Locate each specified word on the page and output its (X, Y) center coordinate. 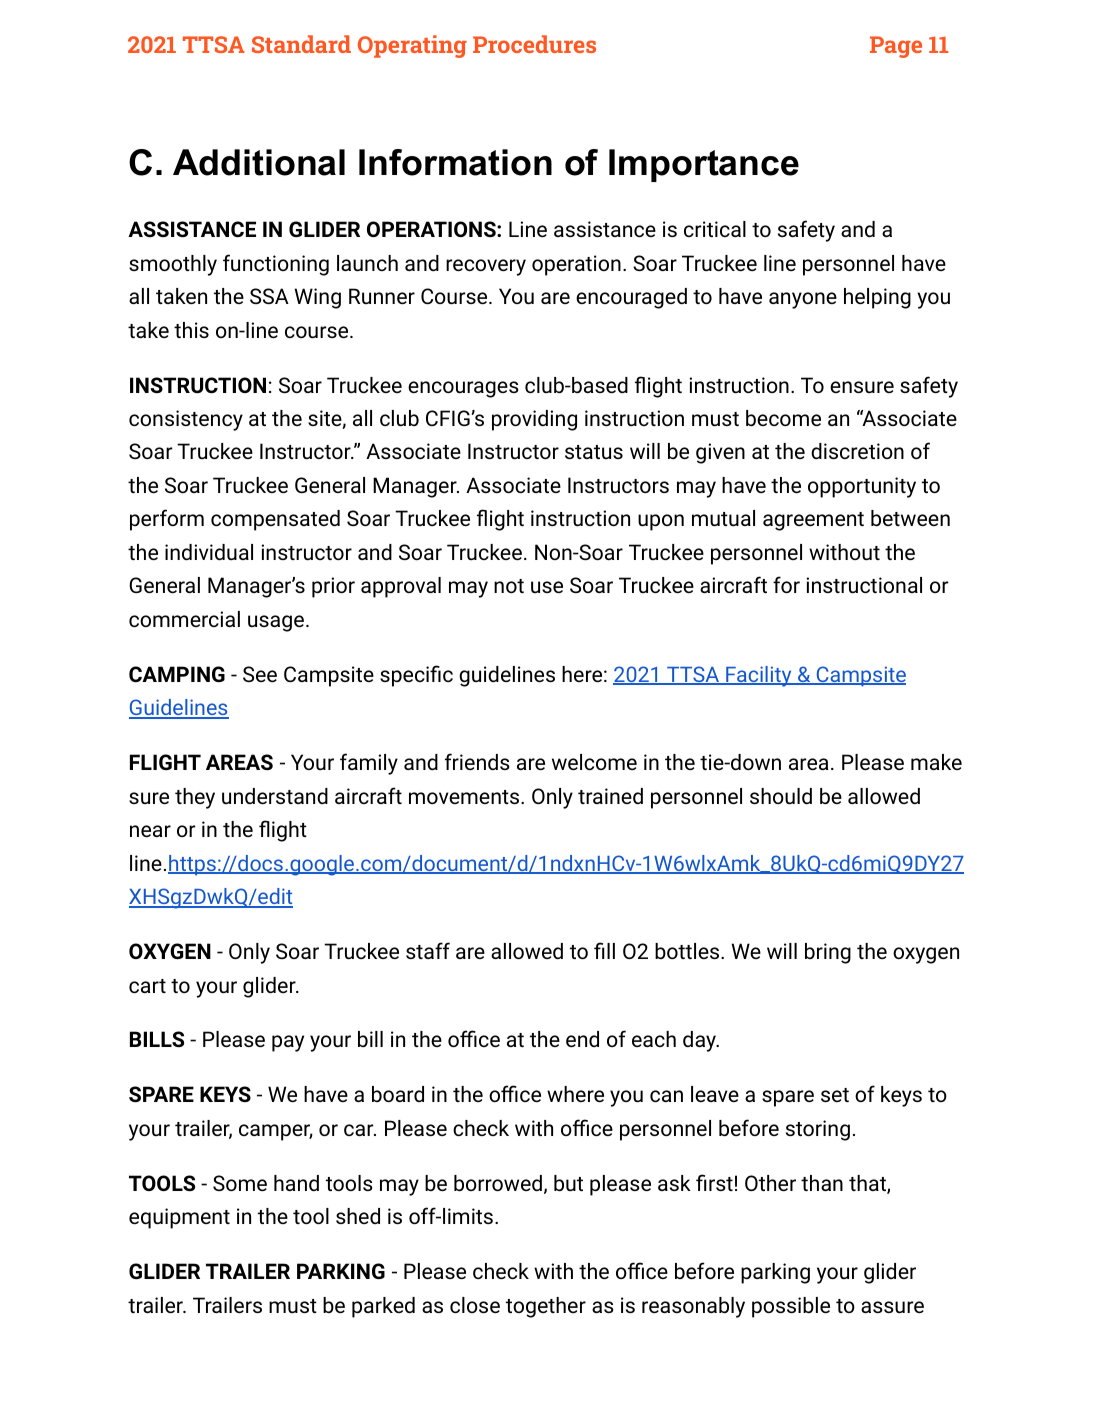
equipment (179, 1218)
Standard (301, 44)
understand (275, 796)
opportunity (862, 487)
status (594, 452)
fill (604, 950)
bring (828, 953)
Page (896, 47)
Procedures (534, 44)
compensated (275, 520)
